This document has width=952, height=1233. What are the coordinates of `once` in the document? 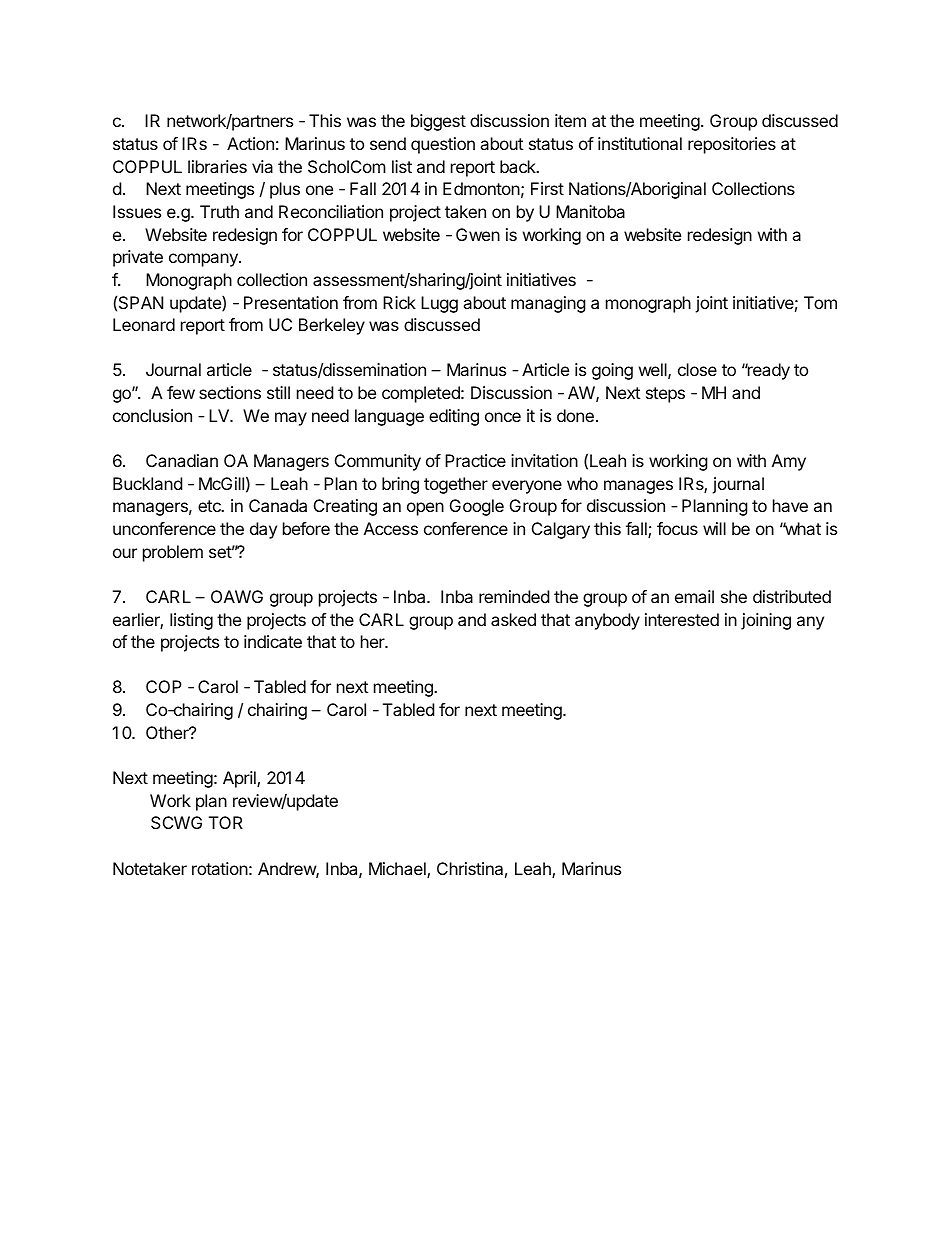 It's located at (503, 417).
